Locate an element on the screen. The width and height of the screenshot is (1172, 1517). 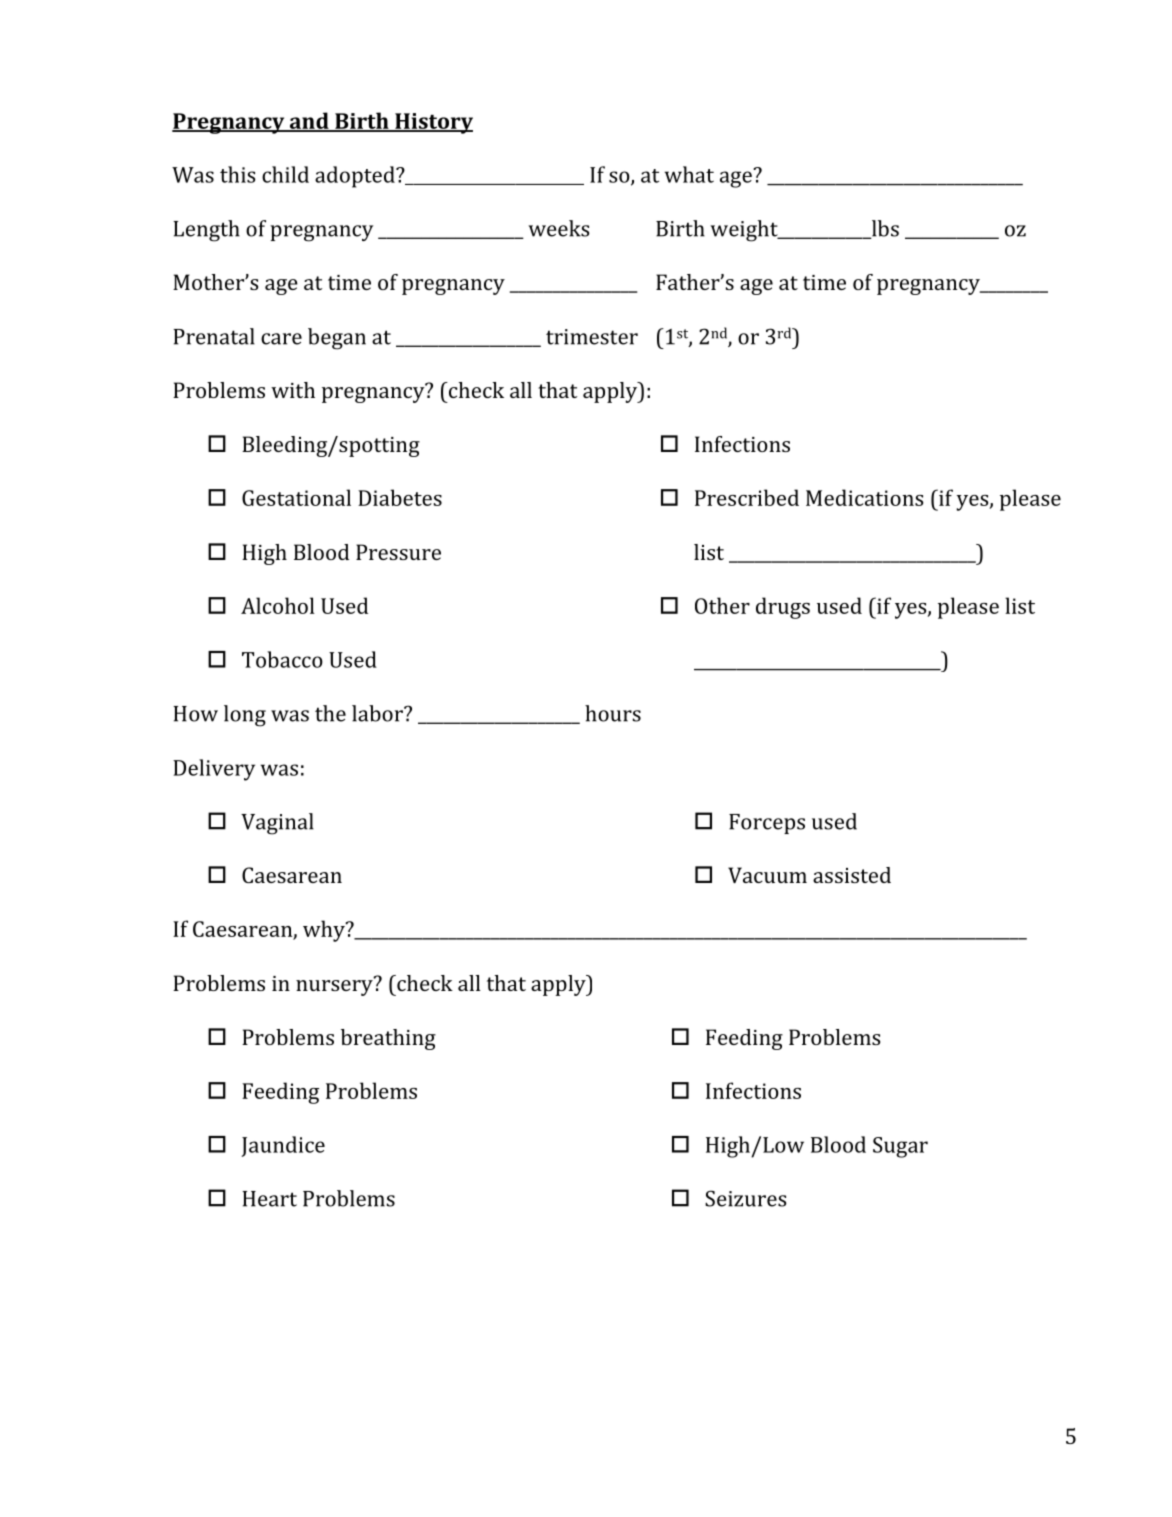
Seizures is located at coordinates (746, 1198).
